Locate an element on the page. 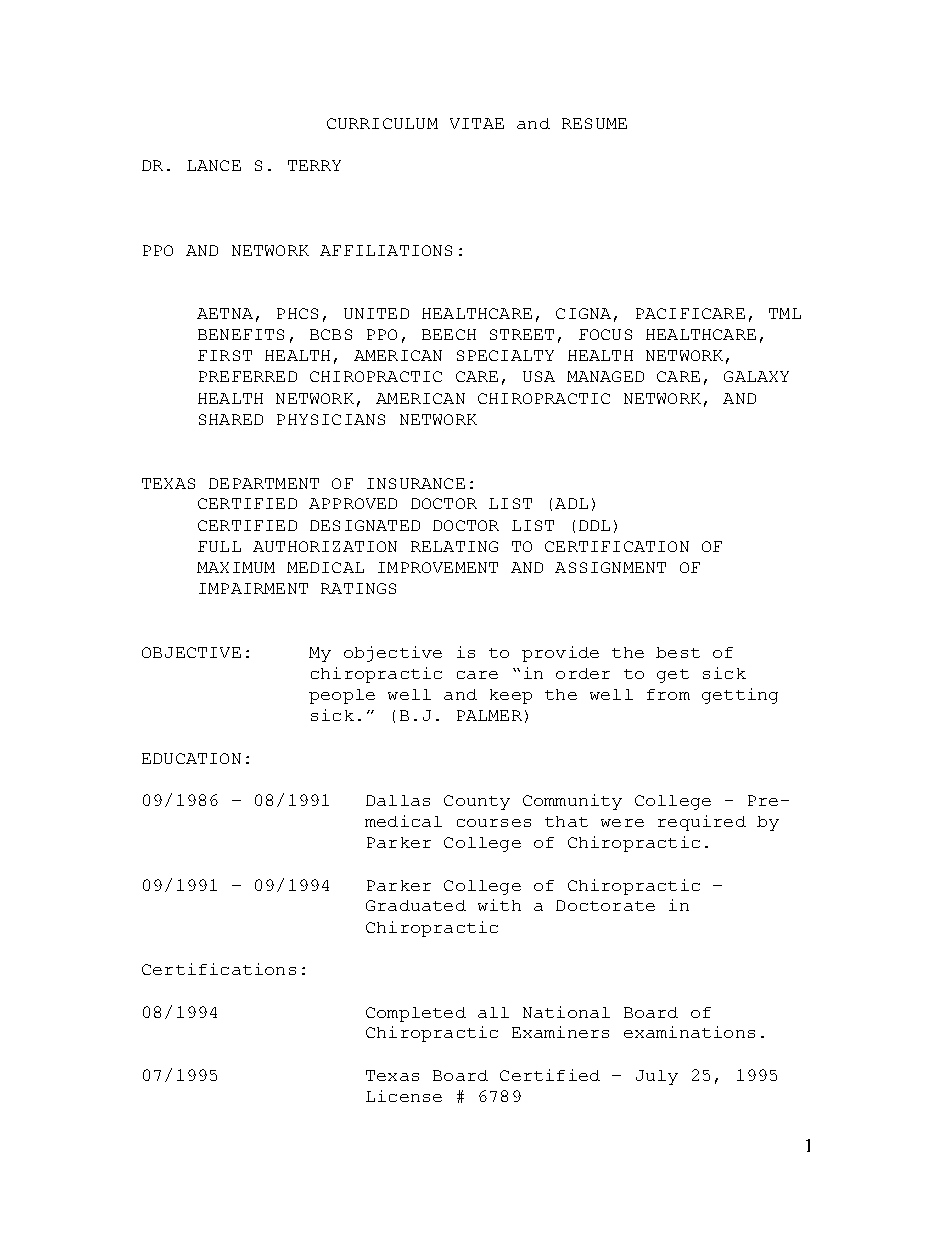 This page has height=1233, width=952. Completed is located at coordinates (416, 1014).
